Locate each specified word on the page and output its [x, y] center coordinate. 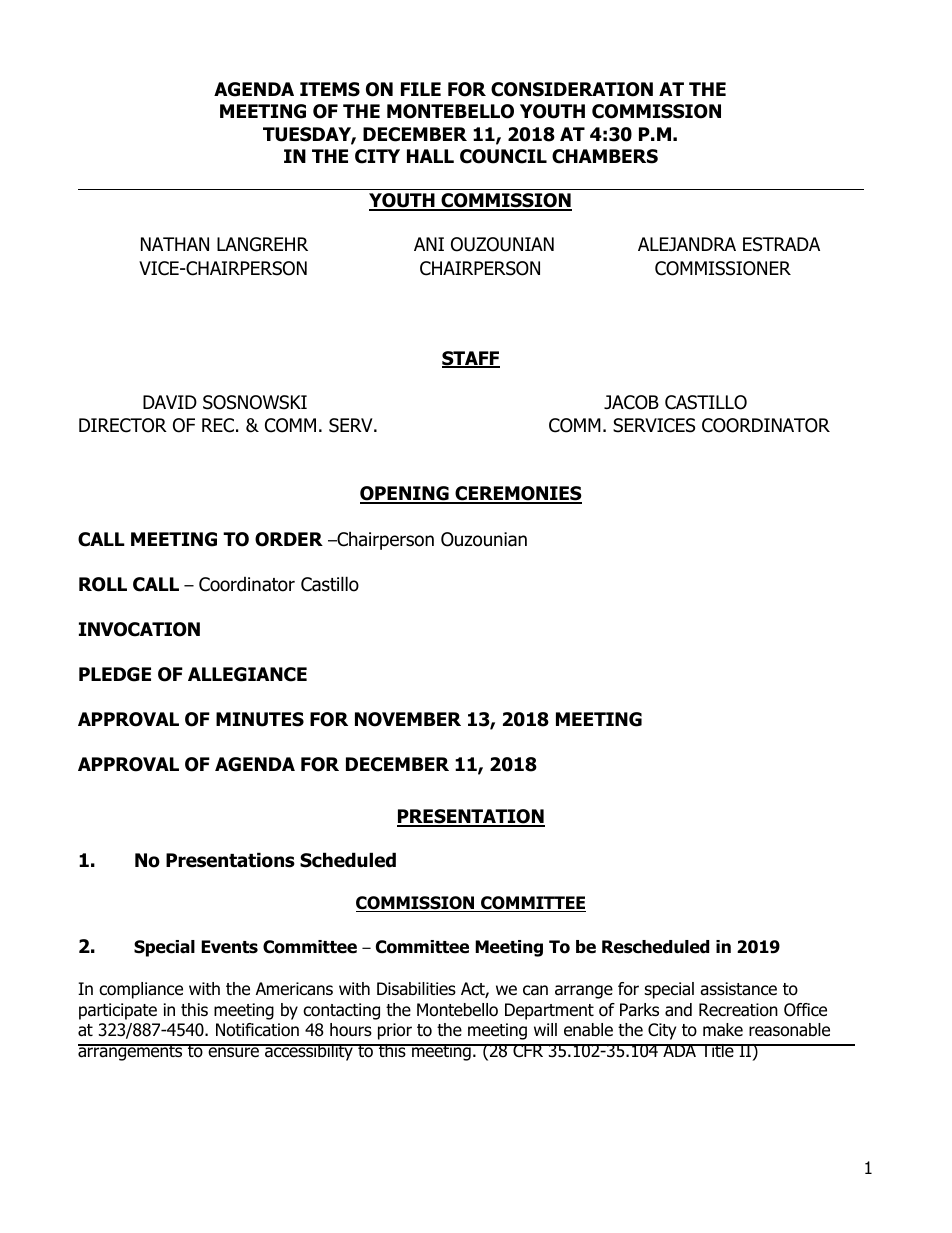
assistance [738, 989]
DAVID [170, 402]
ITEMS [330, 89]
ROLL [103, 584]
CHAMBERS [605, 156]
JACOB [631, 402]
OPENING [405, 494]
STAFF [471, 359]
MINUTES [260, 719]
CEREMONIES [517, 494]
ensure [233, 1051]
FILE [421, 89]
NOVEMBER [408, 719]
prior [395, 1031]
